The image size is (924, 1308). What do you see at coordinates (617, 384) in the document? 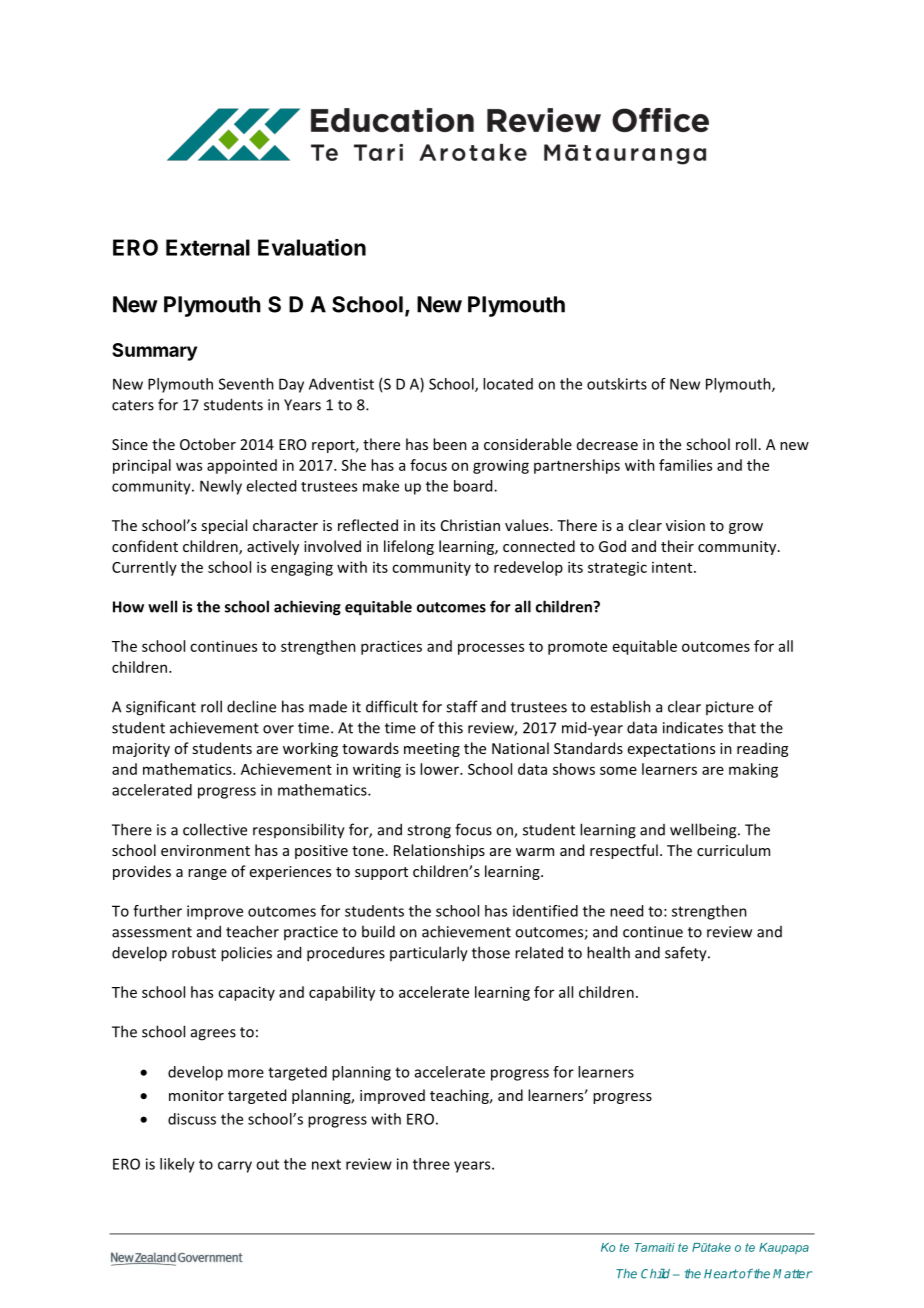
I see `outskirts` at bounding box center [617, 384].
